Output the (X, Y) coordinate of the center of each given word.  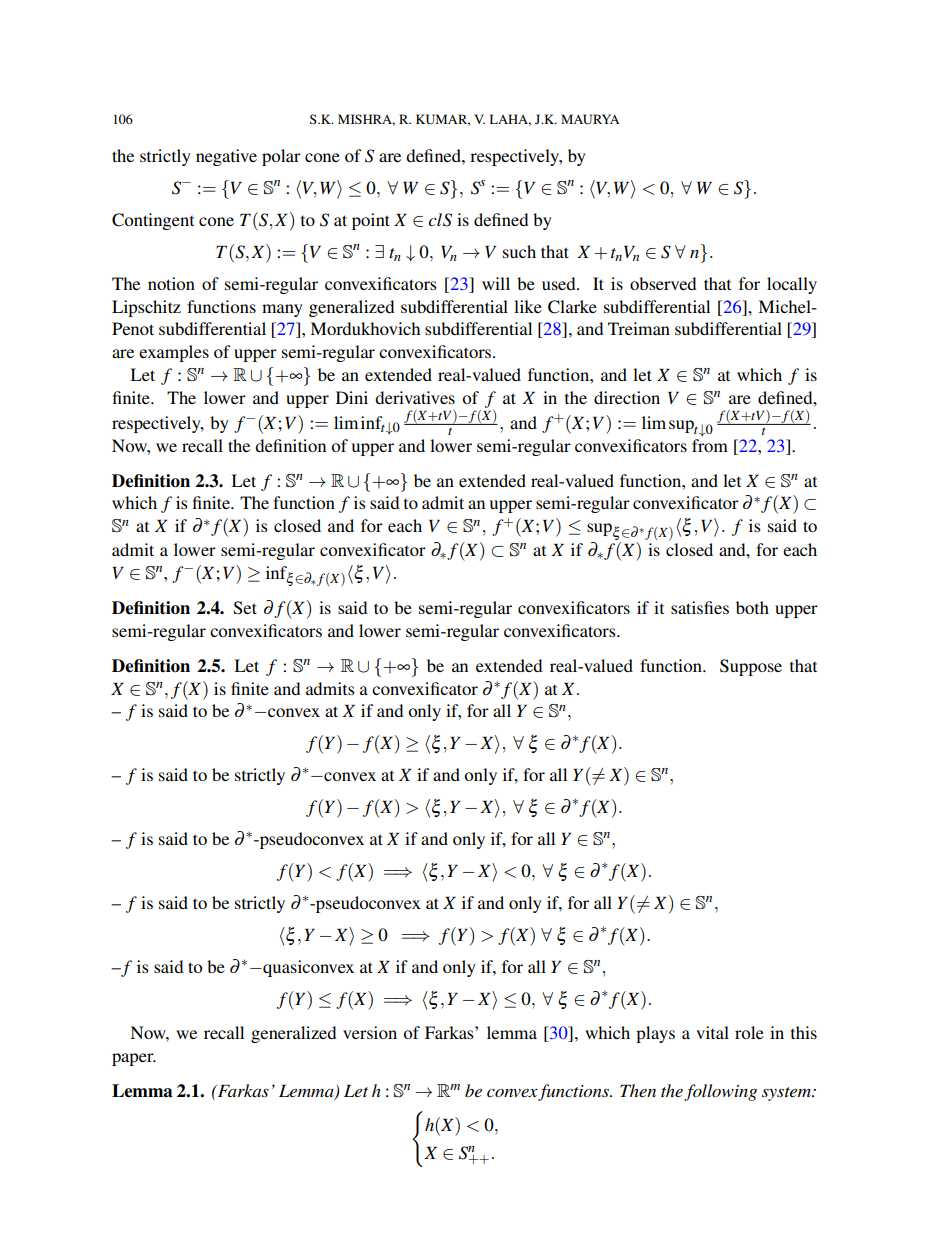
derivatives (415, 397)
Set (245, 608)
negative (226, 157)
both (752, 607)
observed (663, 283)
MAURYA (590, 119)
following (720, 1092)
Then (638, 1090)
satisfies (700, 607)
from (710, 445)
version (370, 1032)
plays (655, 1034)
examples (174, 353)
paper (134, 1059)
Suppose (751, 667)
